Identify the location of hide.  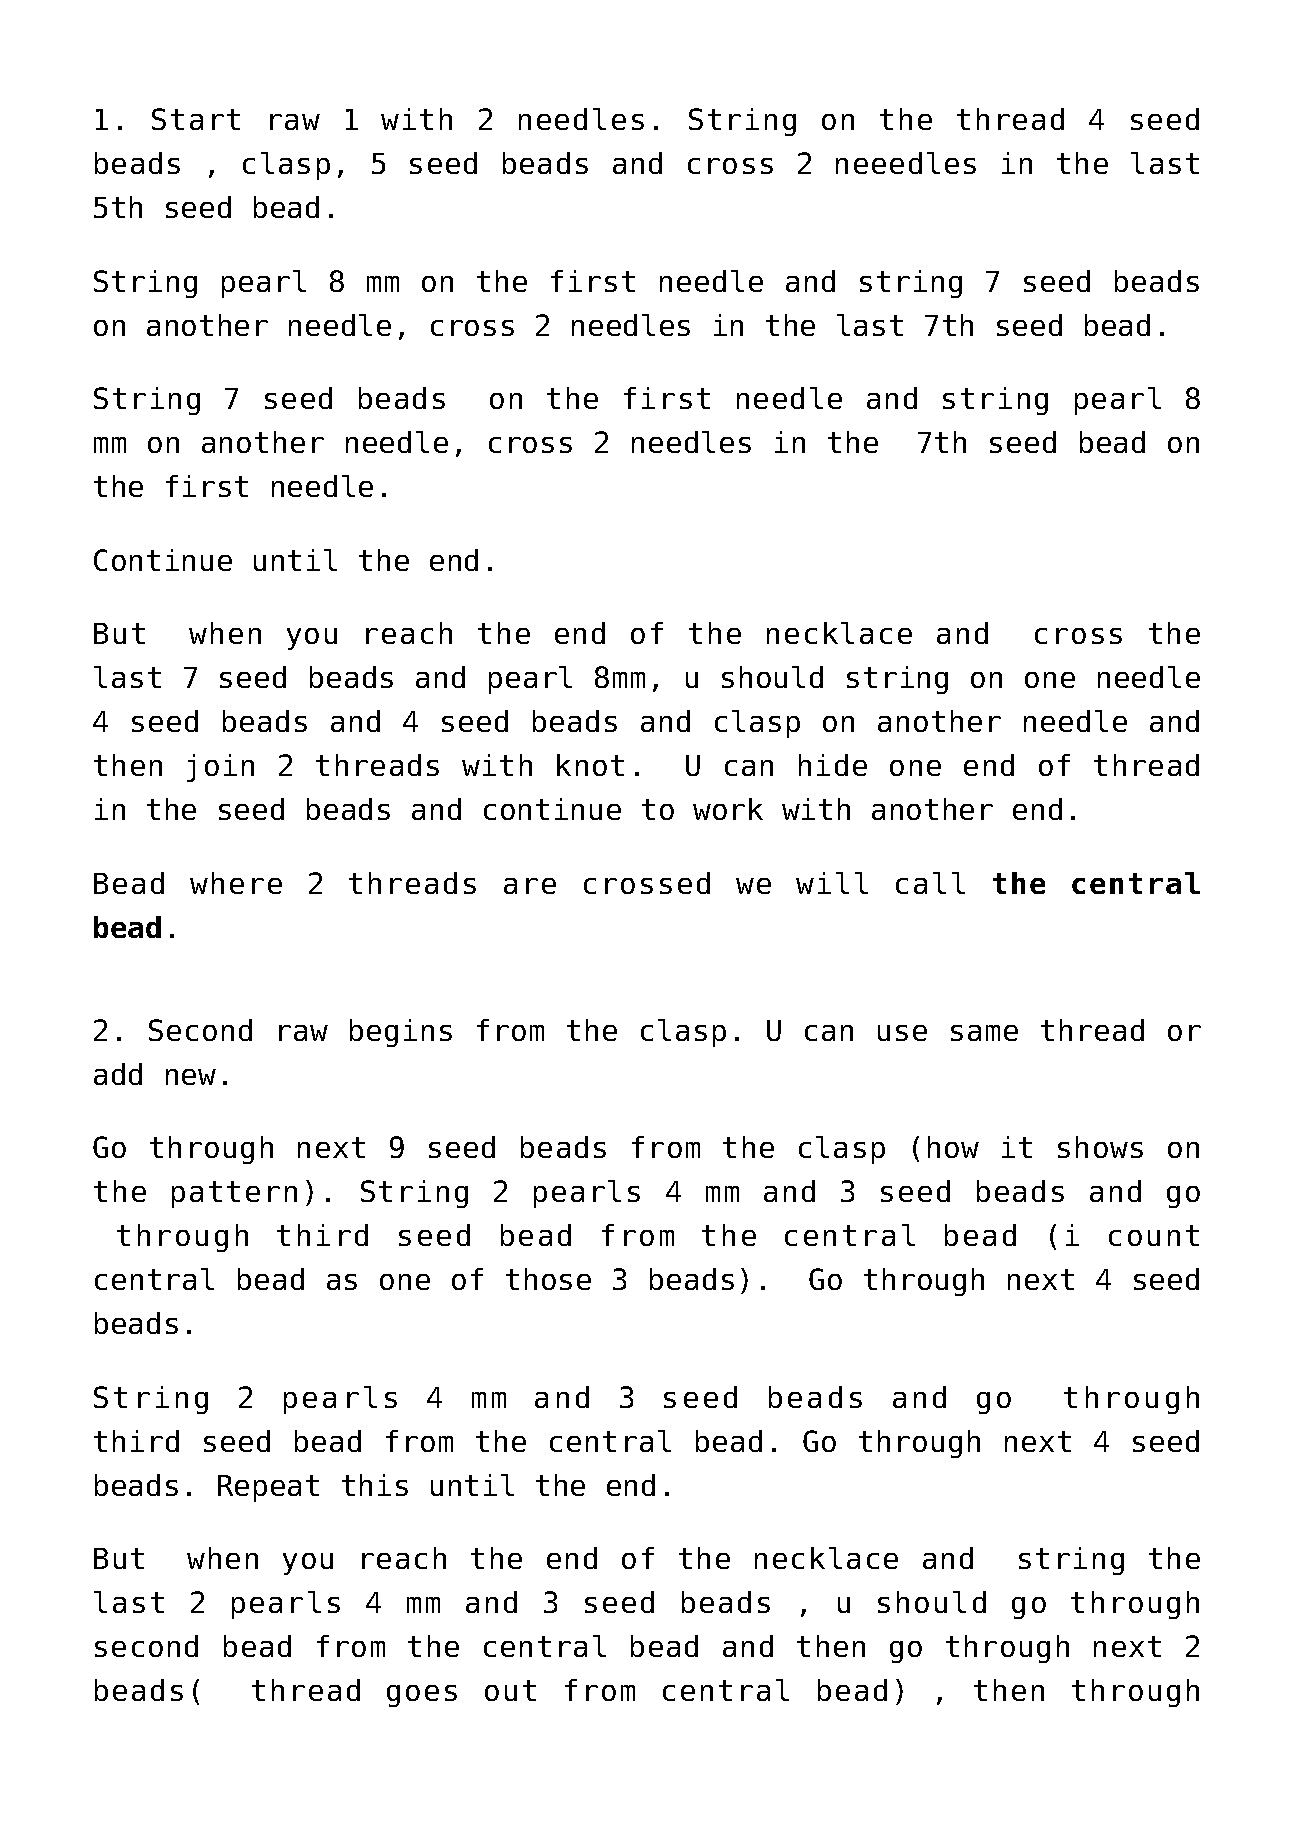
(833, 765).
